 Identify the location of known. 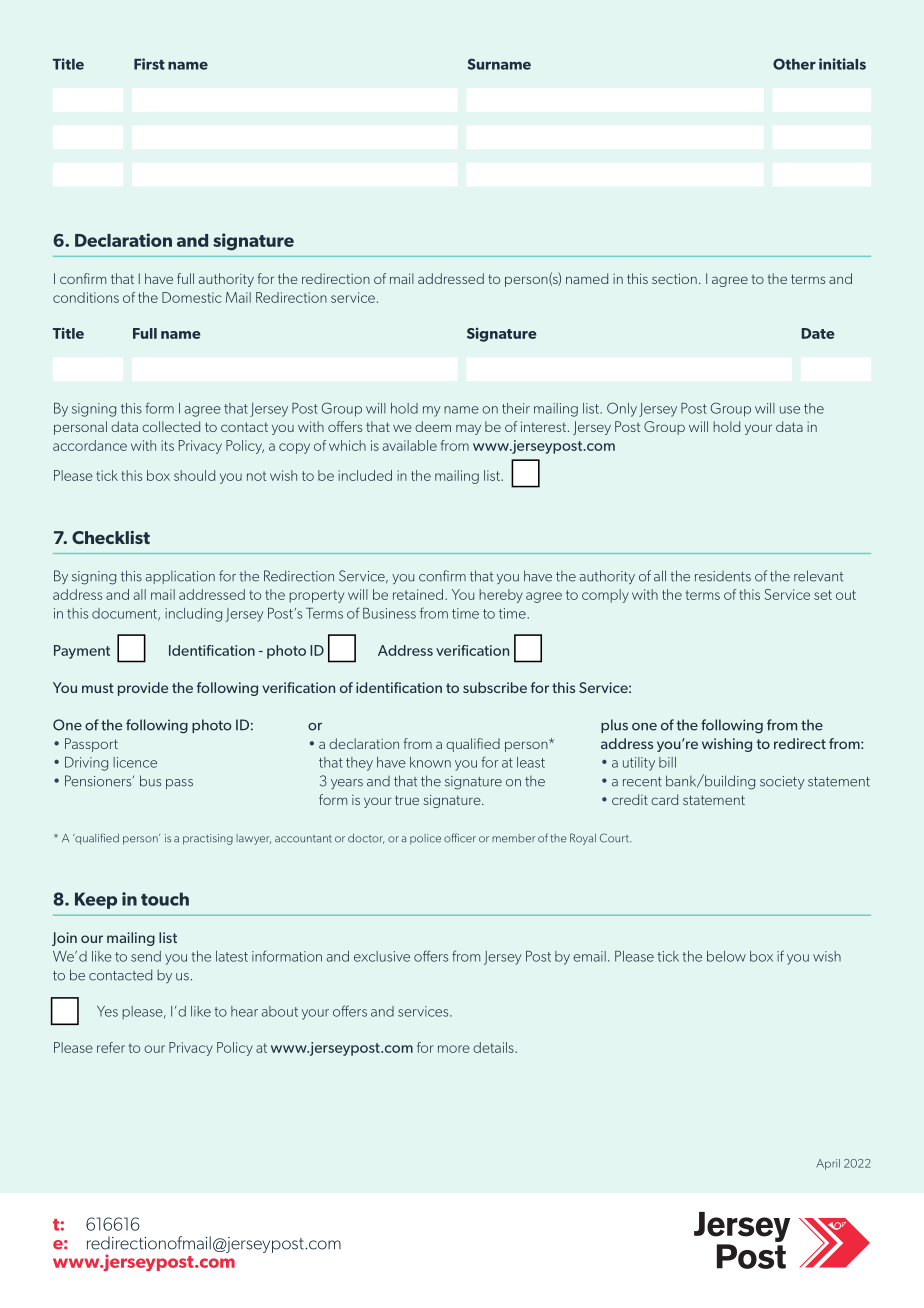
(430, 762).
